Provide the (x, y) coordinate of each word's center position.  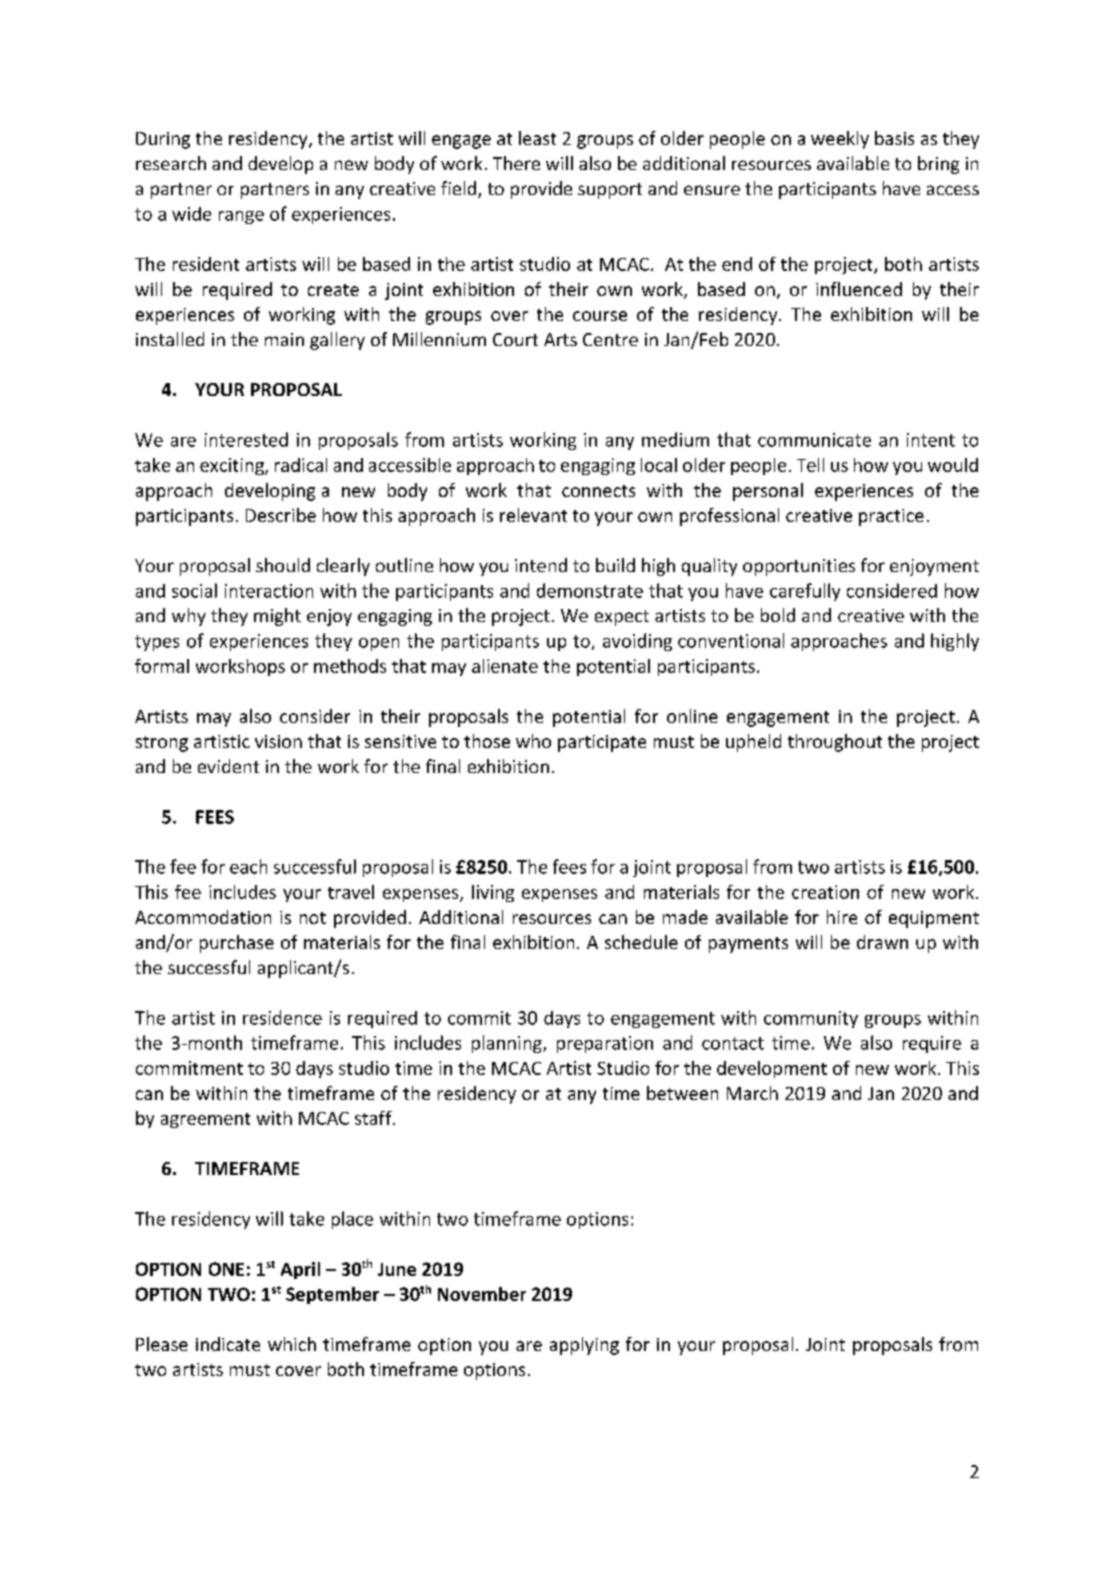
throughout (835, 743)
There (516, 163)
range (241, 217)
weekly (840, 140)
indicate (228, 1344)
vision (278, 741)
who (533, 741)
